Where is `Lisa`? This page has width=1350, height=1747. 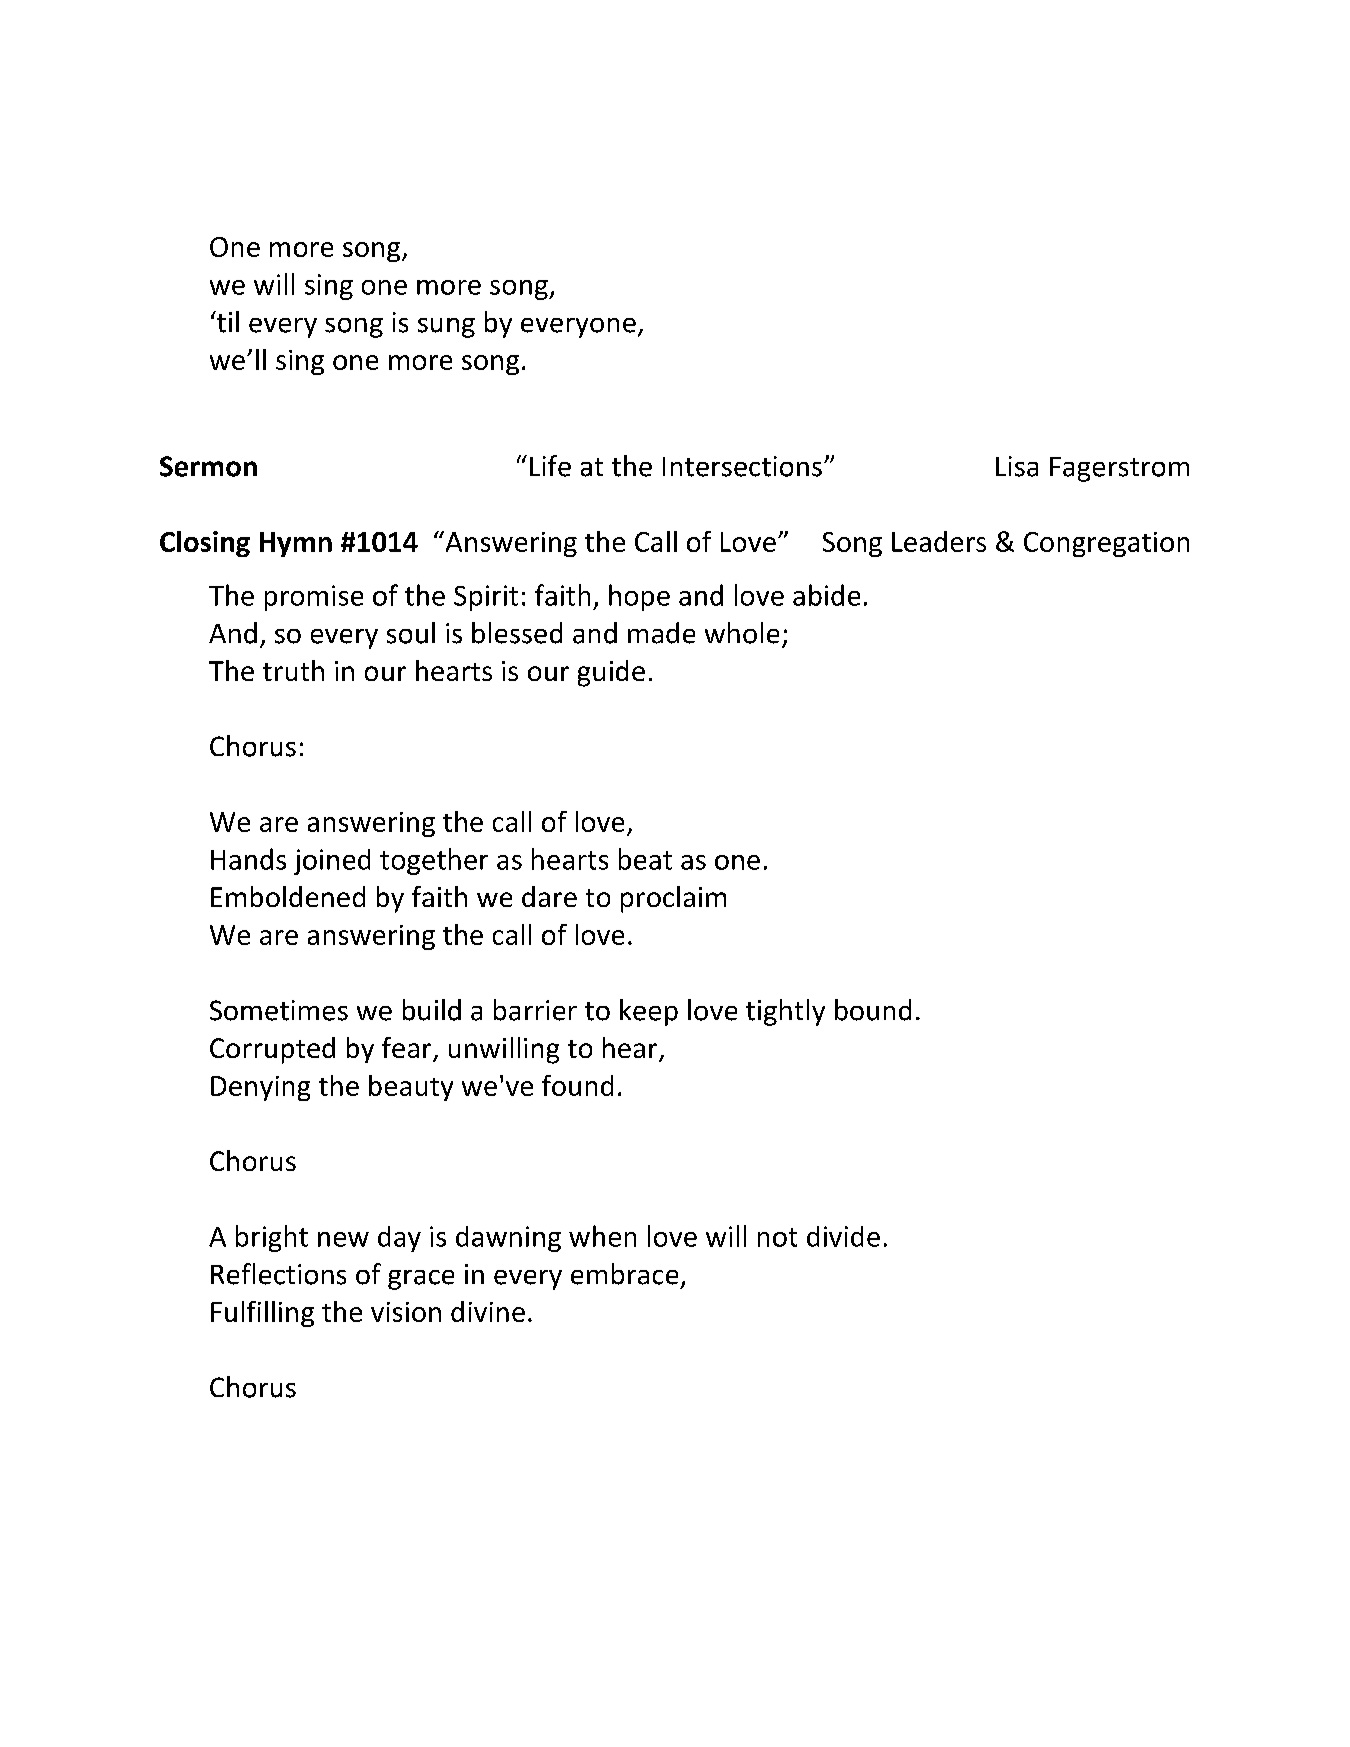 Lisa is located at coordinates (1017, 466).
